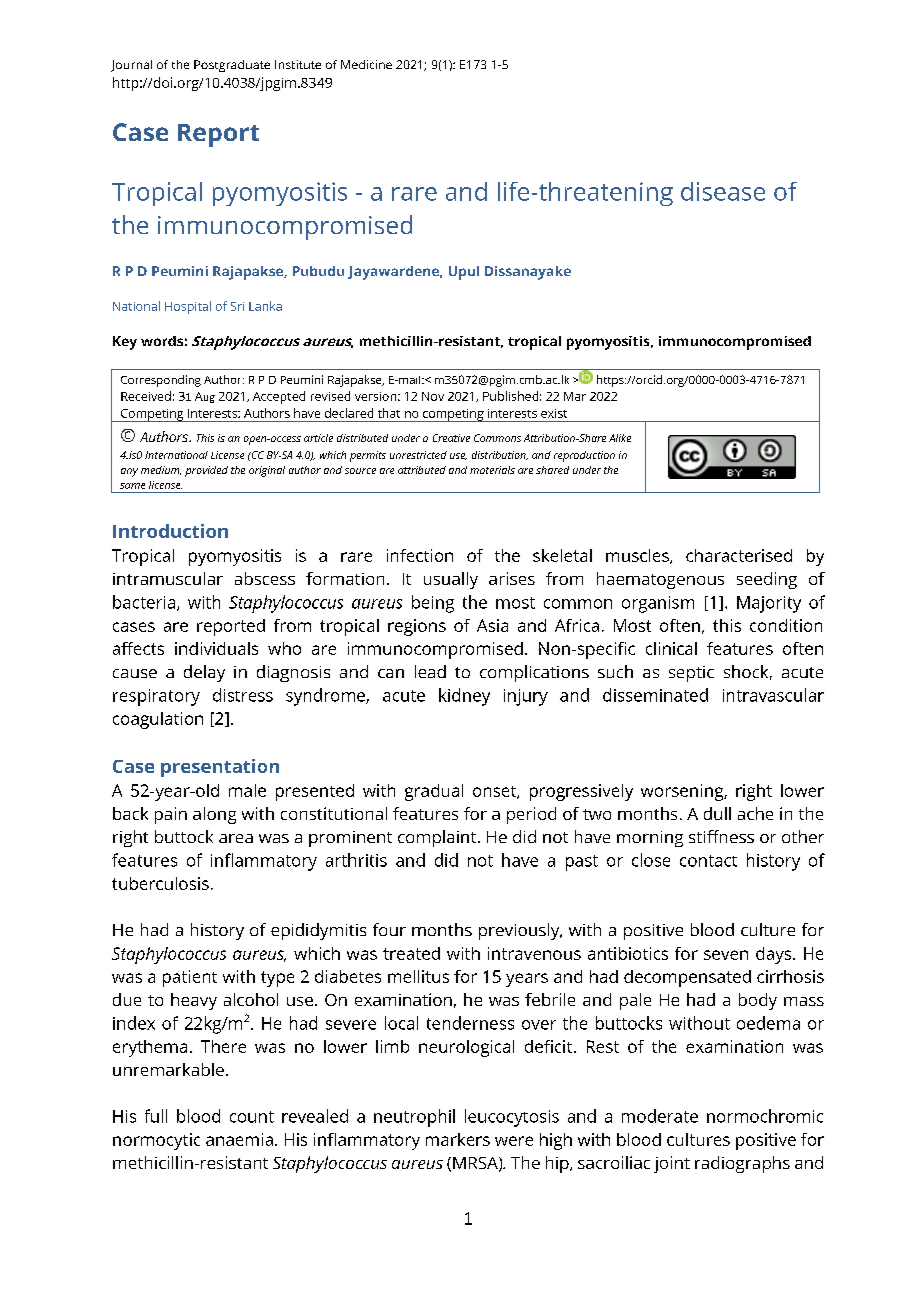  I want to click on Postgraduate, so click(232, 66).
